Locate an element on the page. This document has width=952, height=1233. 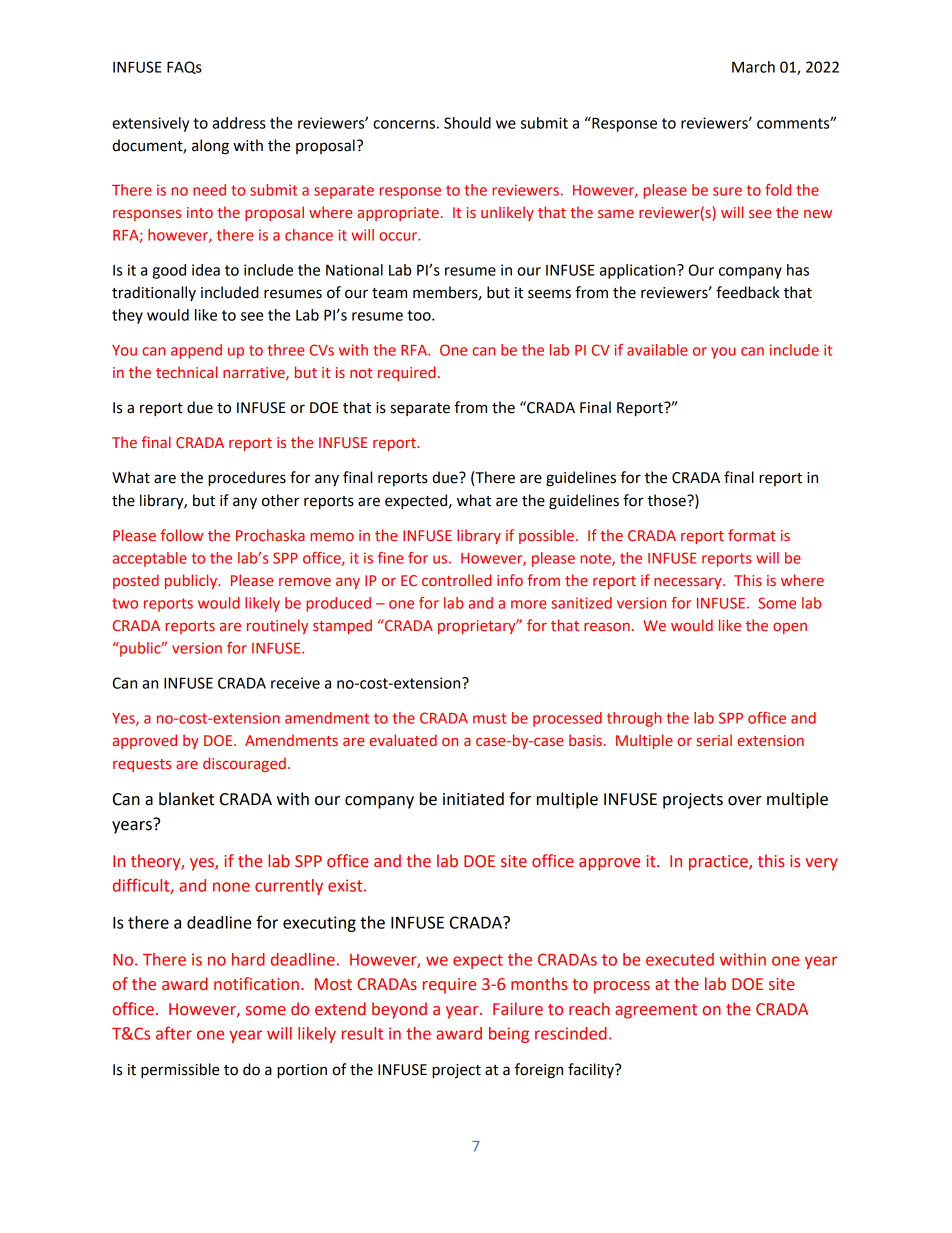
address is located at coordinates (239, 123).
